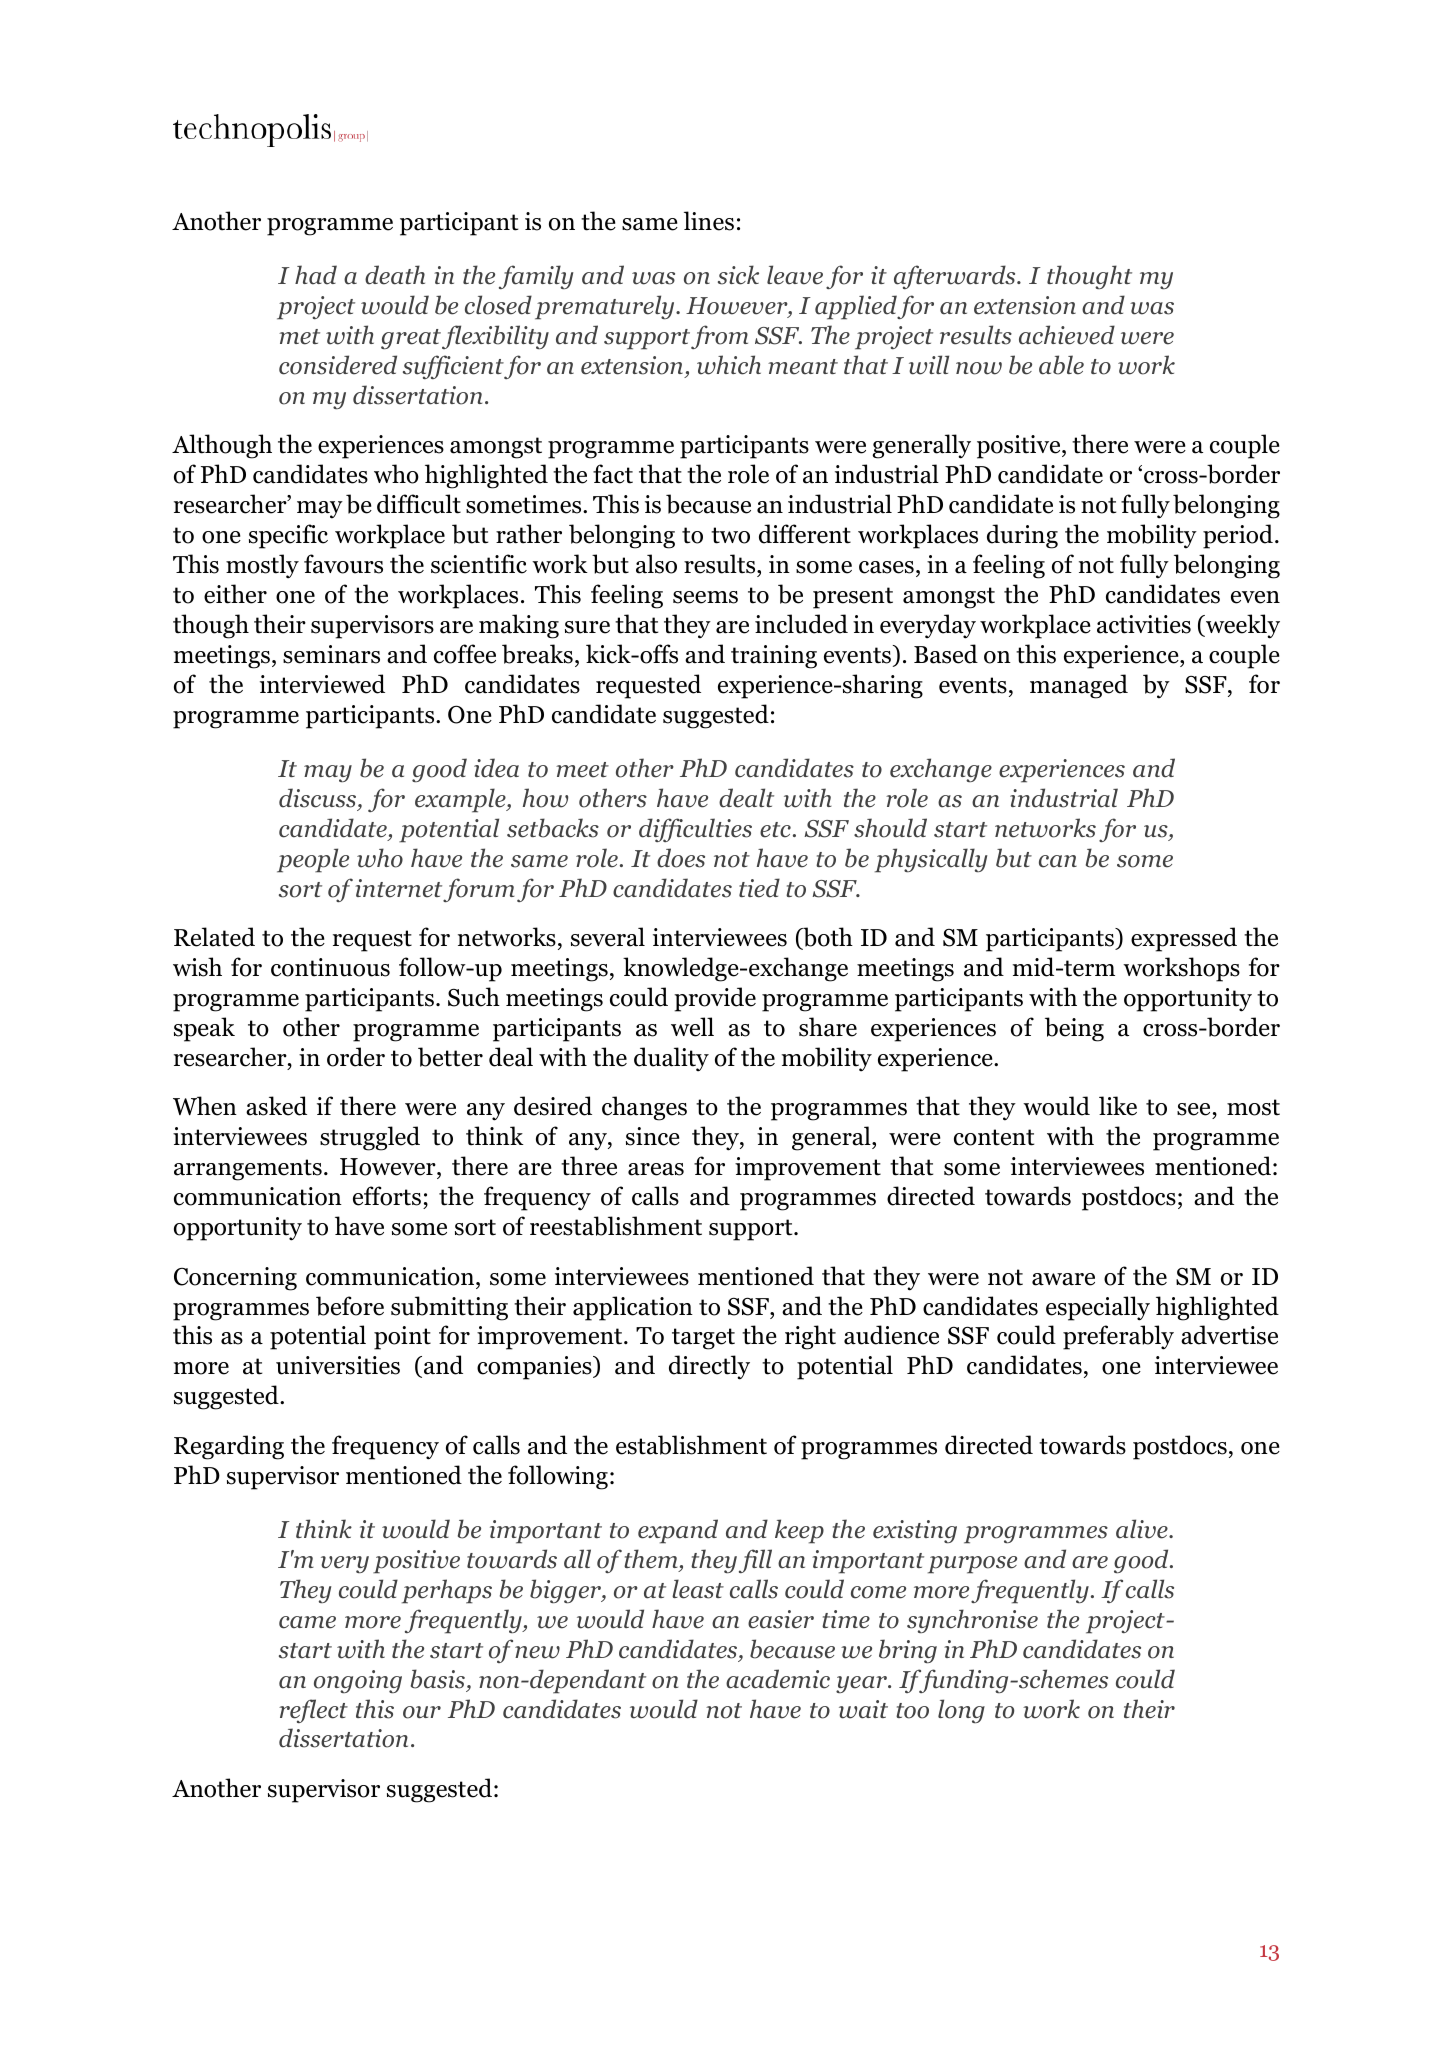 Image resolution: width=1453 pixels, height=2055 pixels. I want to click on before, so click(350, 1306).
